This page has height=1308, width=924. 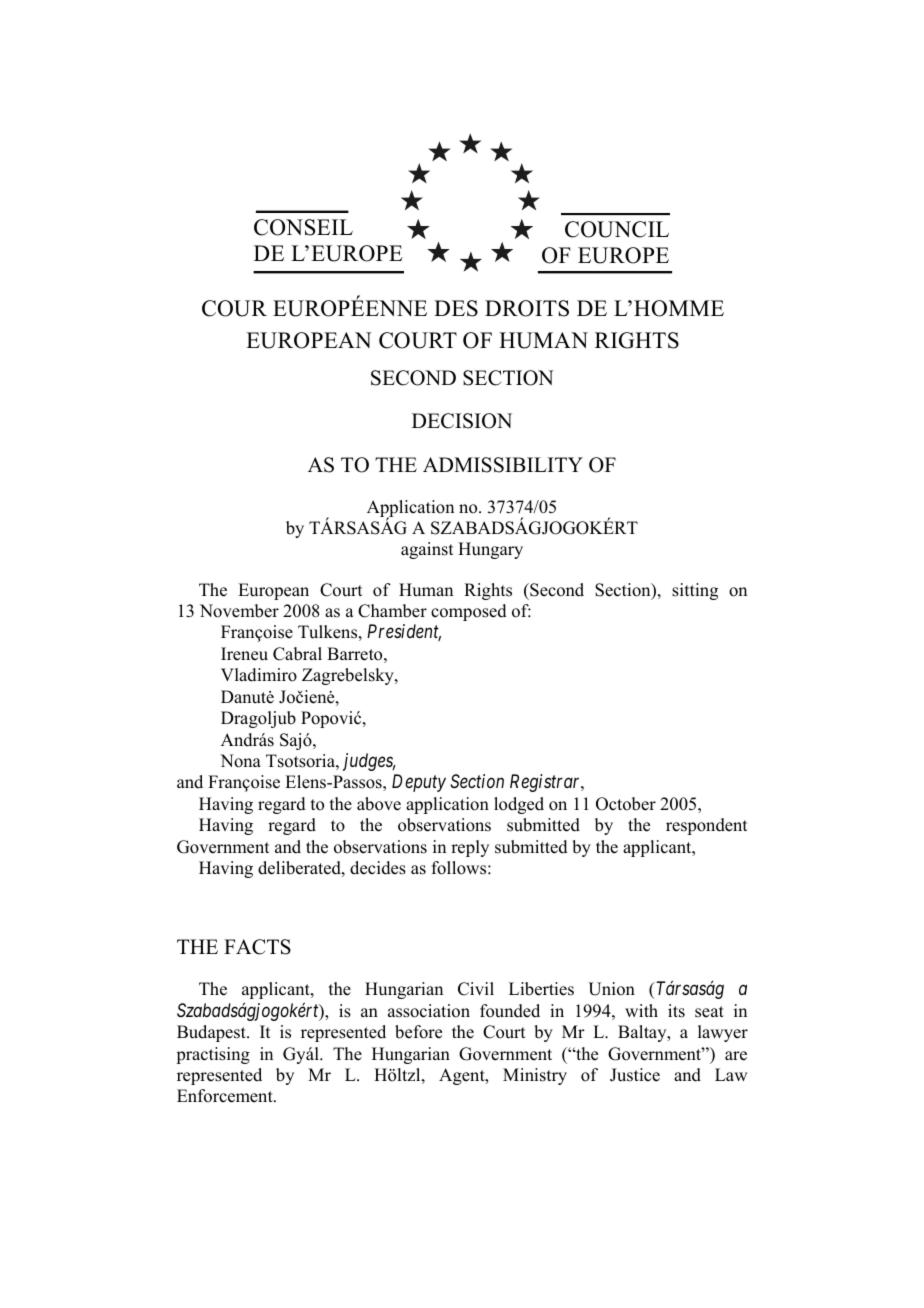 I want to click on Enforcement, so click(x=226, y=1096).
